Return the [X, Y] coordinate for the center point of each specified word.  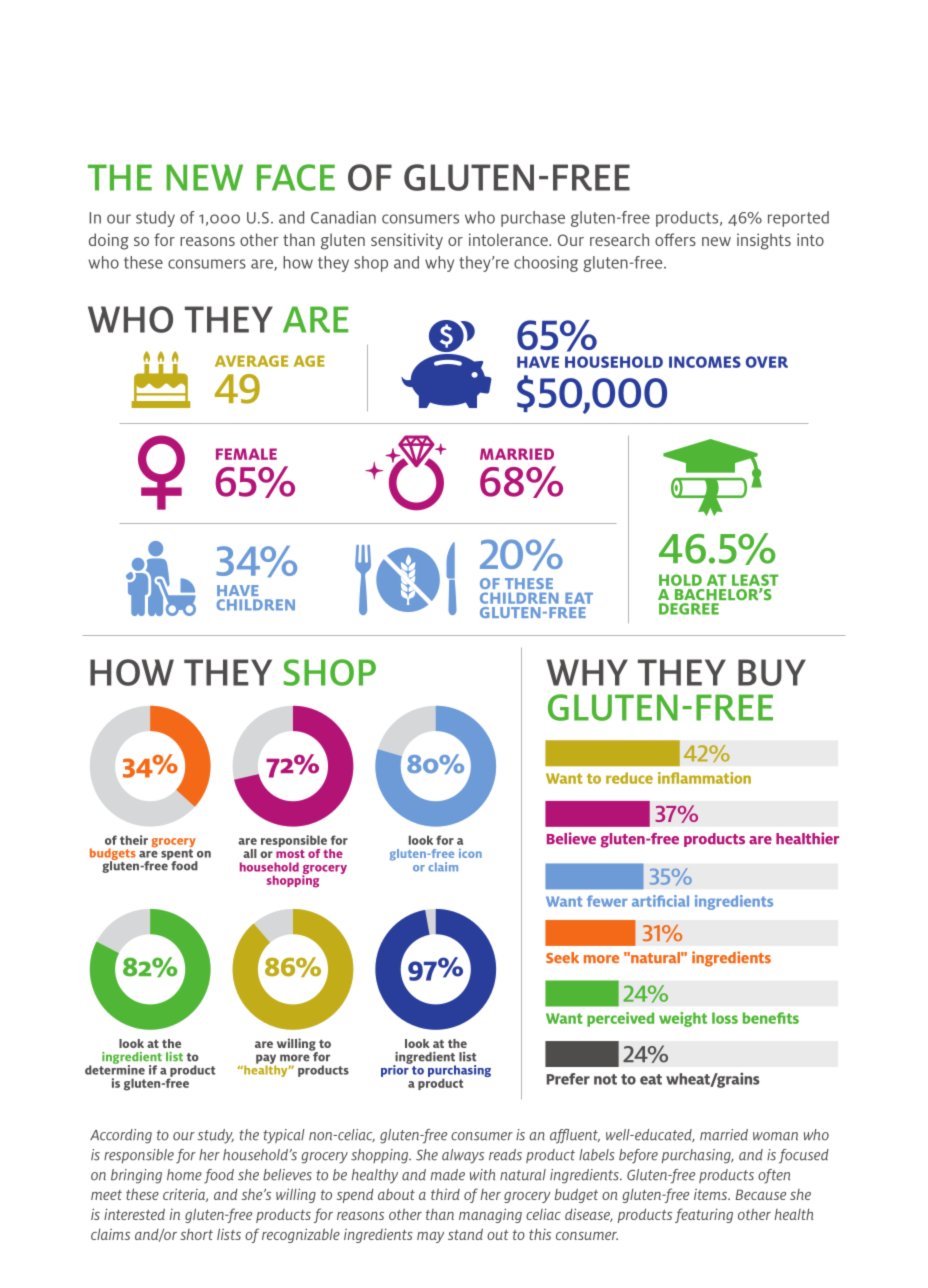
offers [675, 239]
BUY [772, 672]
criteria [185, 1195]
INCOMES [705, 362]
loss [725, 1018]
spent [177, 855]
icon [470, 853]
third [445, 1194]
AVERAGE [251, 361]
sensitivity [407, 241]
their [134, 840]
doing [109, 241]
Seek [562, 957]
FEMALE [246, 454]
